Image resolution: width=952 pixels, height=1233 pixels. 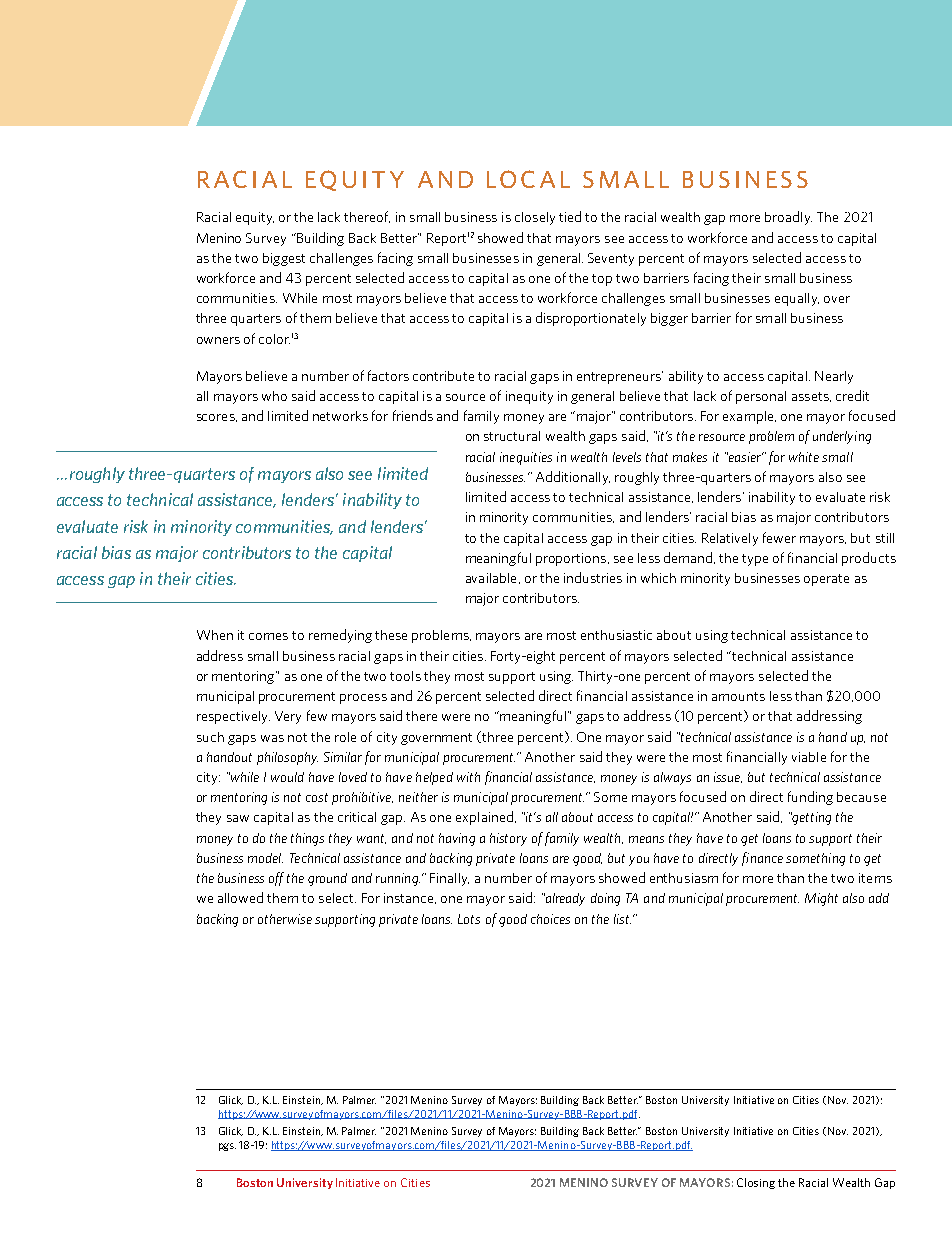 What do you see at coordinates (616, 635) in the screenshot?
I see `enthusiastic` at bounding box center [616, 635].
